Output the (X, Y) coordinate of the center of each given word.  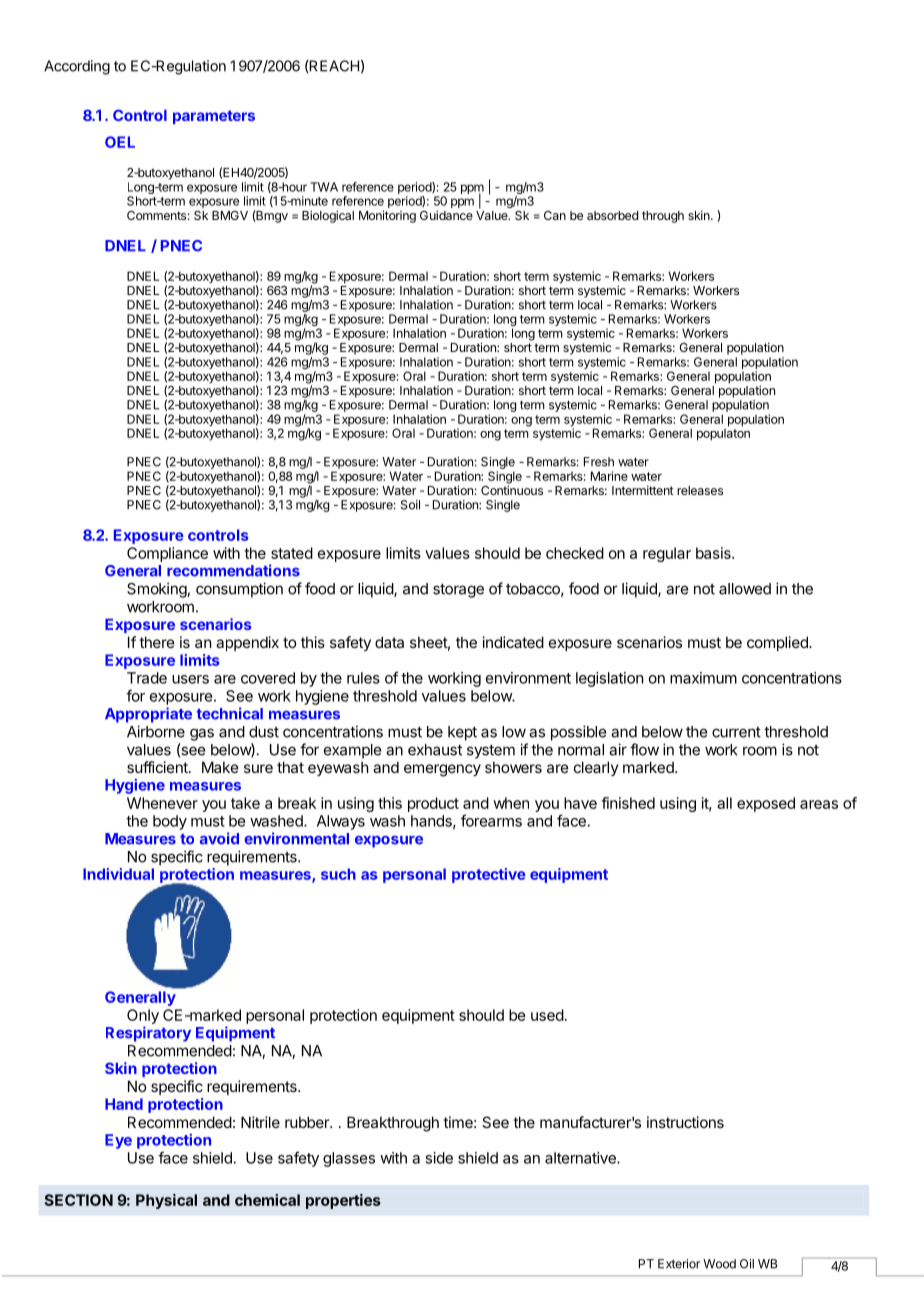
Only (143, 1018)
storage (458, 590)
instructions (685, 1122)
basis (714, 553)
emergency (442, 770)
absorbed (612, 215)
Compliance (167, 554)
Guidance (446, 215)
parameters (214, 117)
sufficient (158, 767)
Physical (166, 1201)
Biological (328, 216)
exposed (766, 804)
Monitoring (387, 216)
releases (700, 490)
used (547, 1015)
